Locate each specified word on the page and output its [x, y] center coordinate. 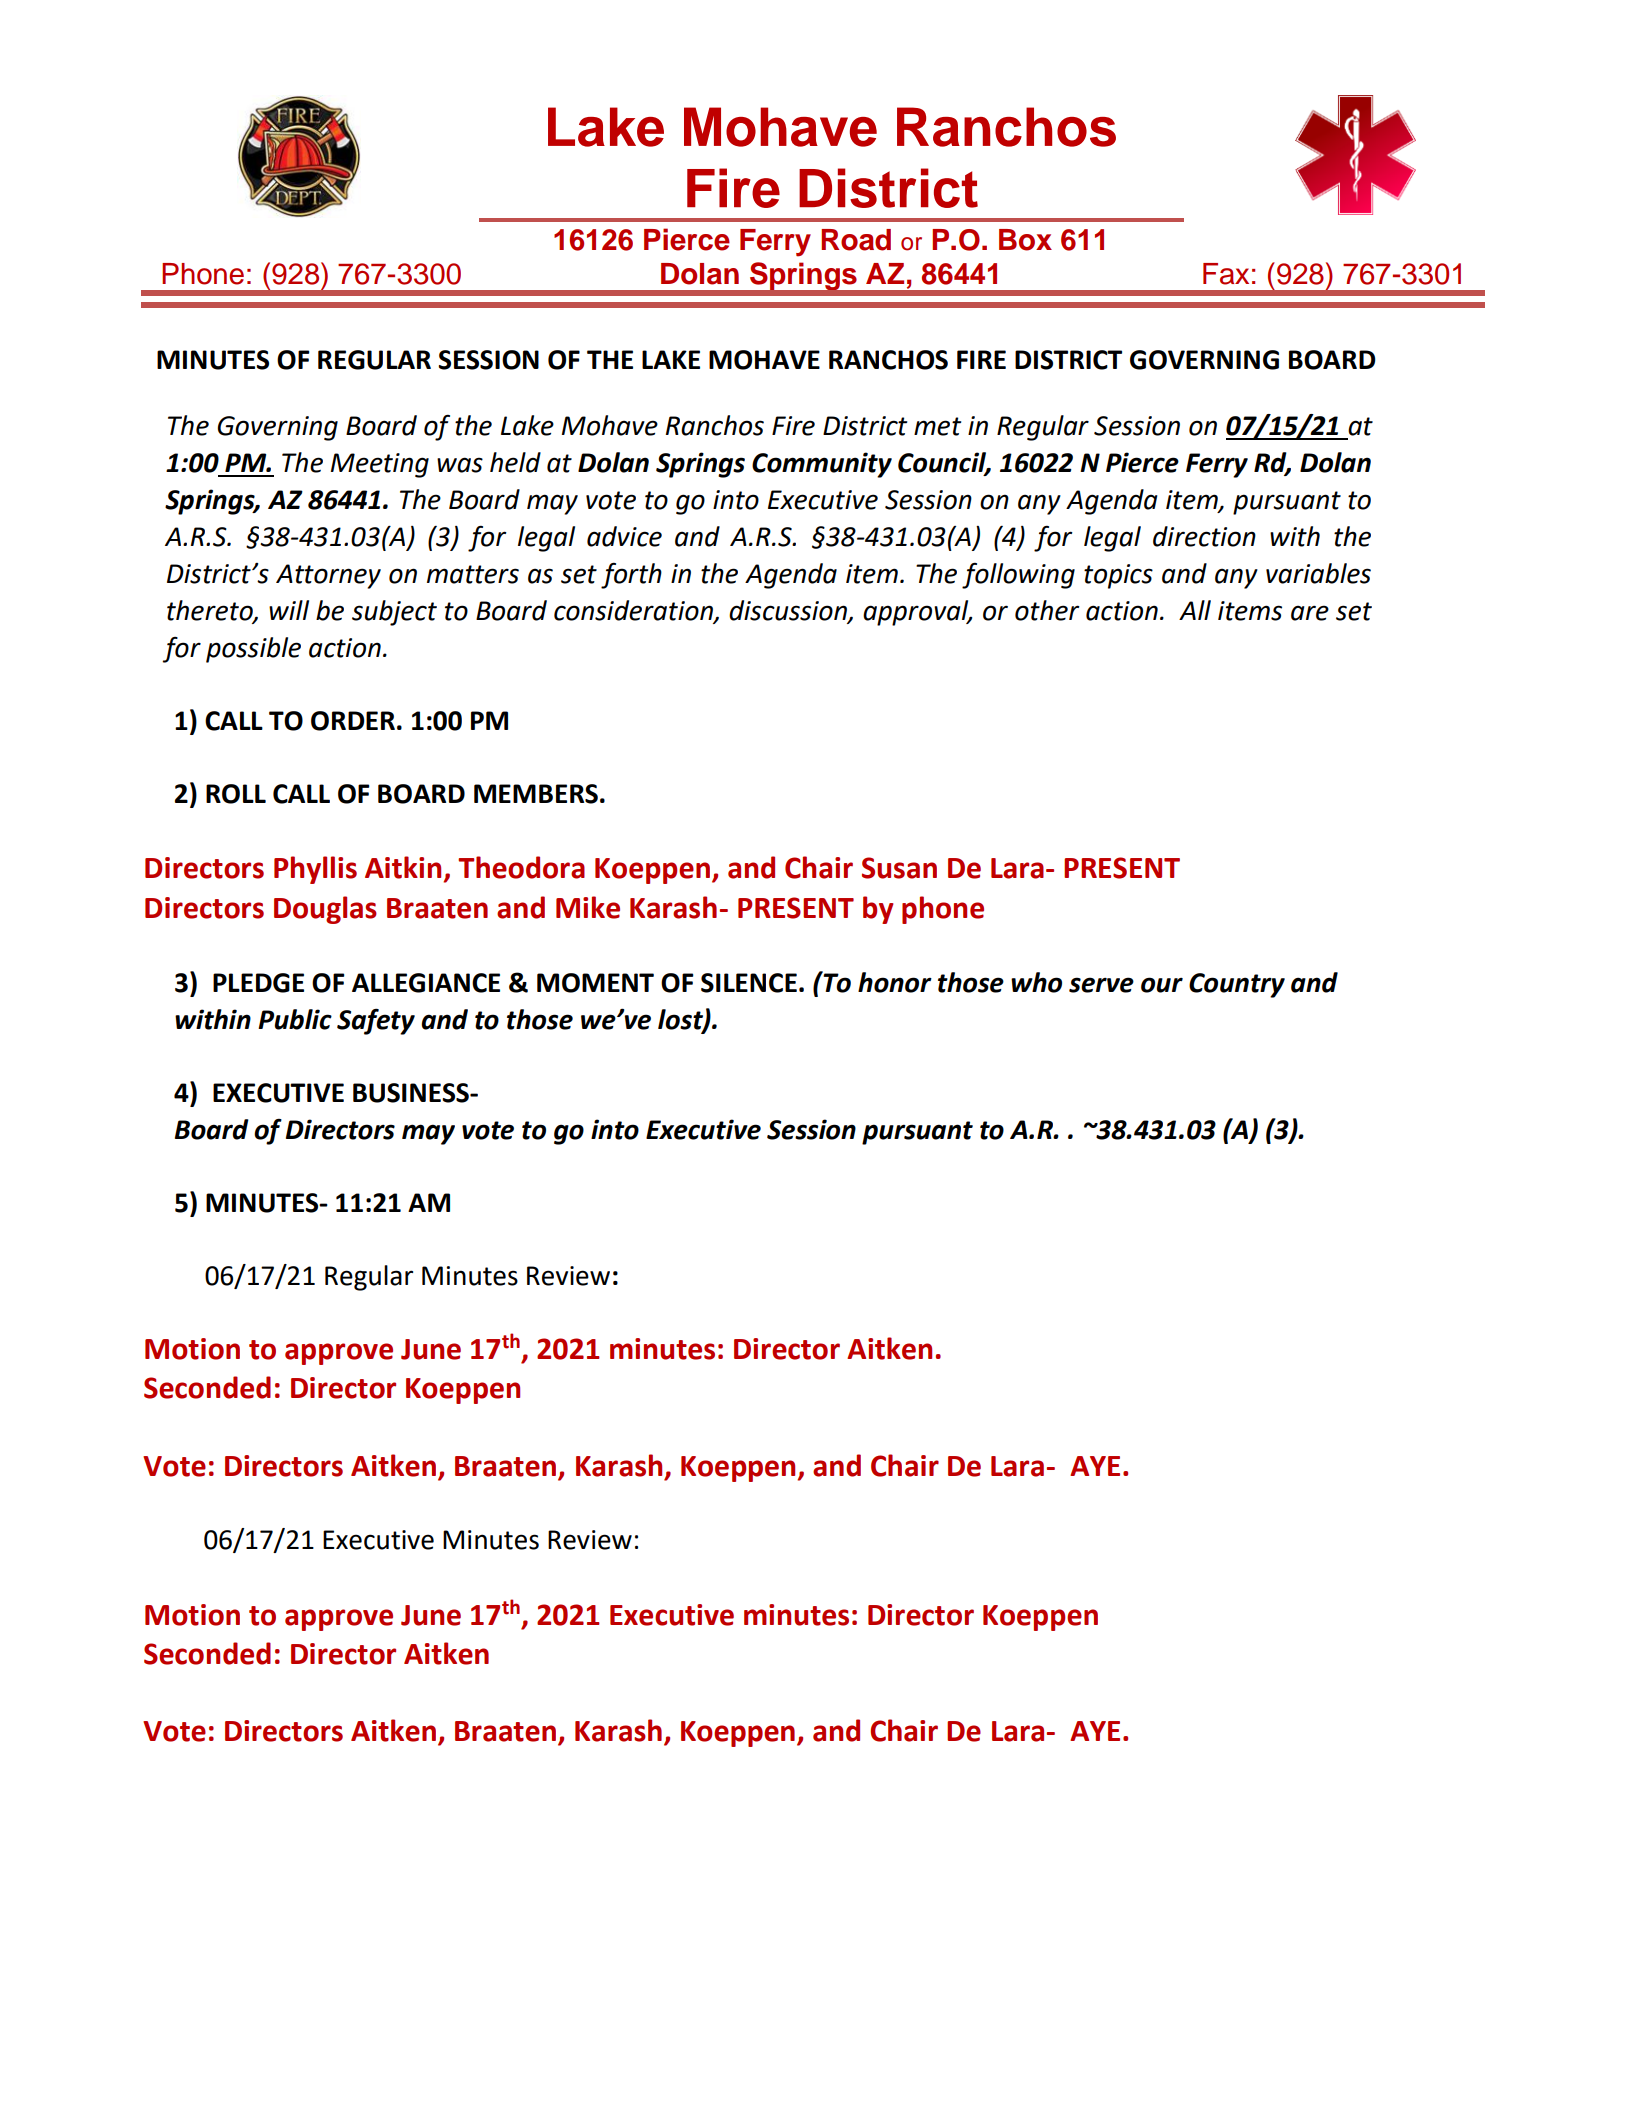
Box [1025, 240]
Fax [1226, 274]
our [1162, 985]
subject [394, 613]
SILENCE [749, 983]
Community [822, 465]
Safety [376, 1022]
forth [631, 576]
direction [1204, 536]
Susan [899, 868]
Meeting [380, 465]
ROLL [236, 794]
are [1310, 613]
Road [856, 240]
